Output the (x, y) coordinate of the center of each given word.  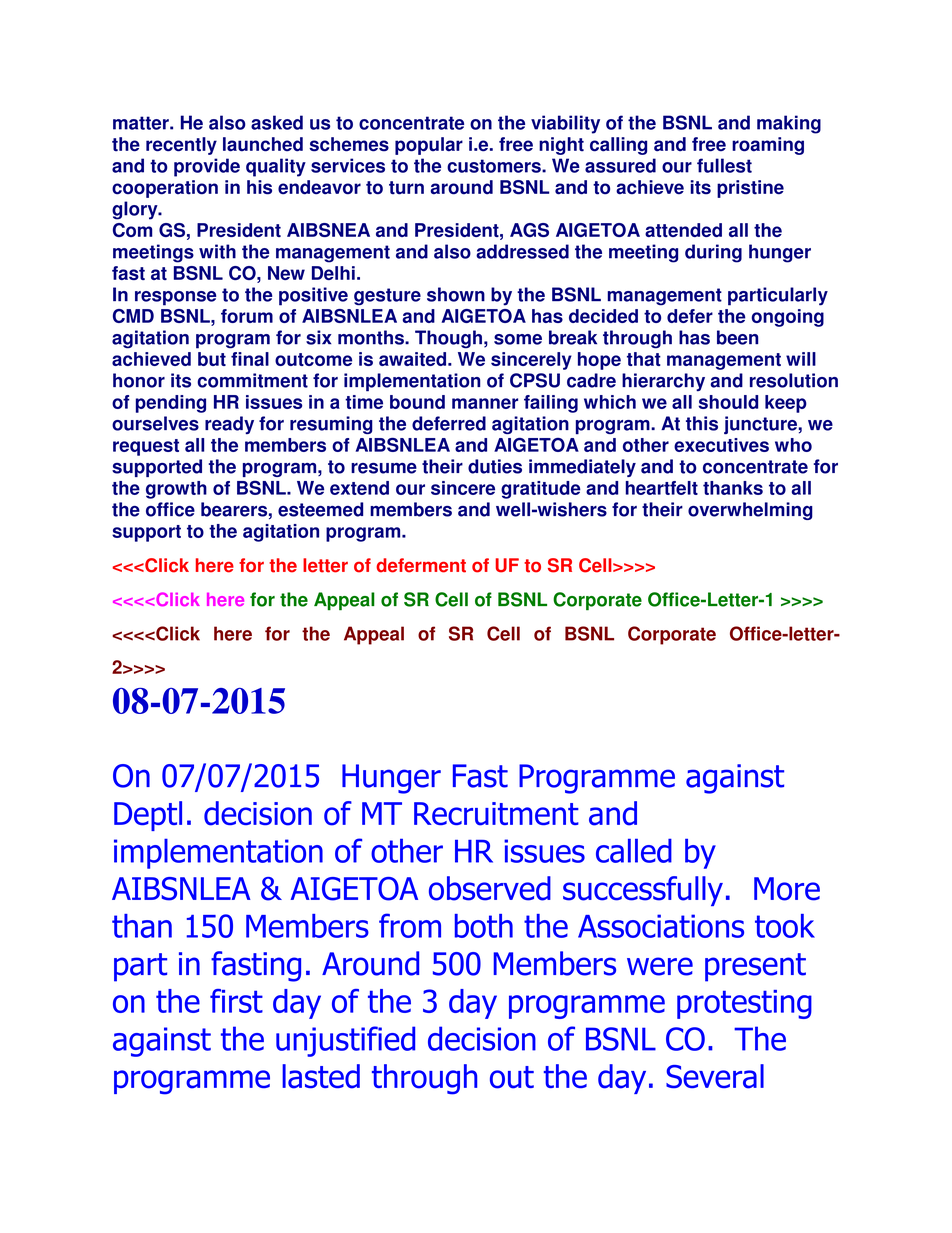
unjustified (345, 1041)
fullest (724, 165)
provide (207, 167)
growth (176, 490)
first (236, 1001)
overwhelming (750, 511)
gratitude (541, 490)
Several (715, 1076)
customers (495, 166)
